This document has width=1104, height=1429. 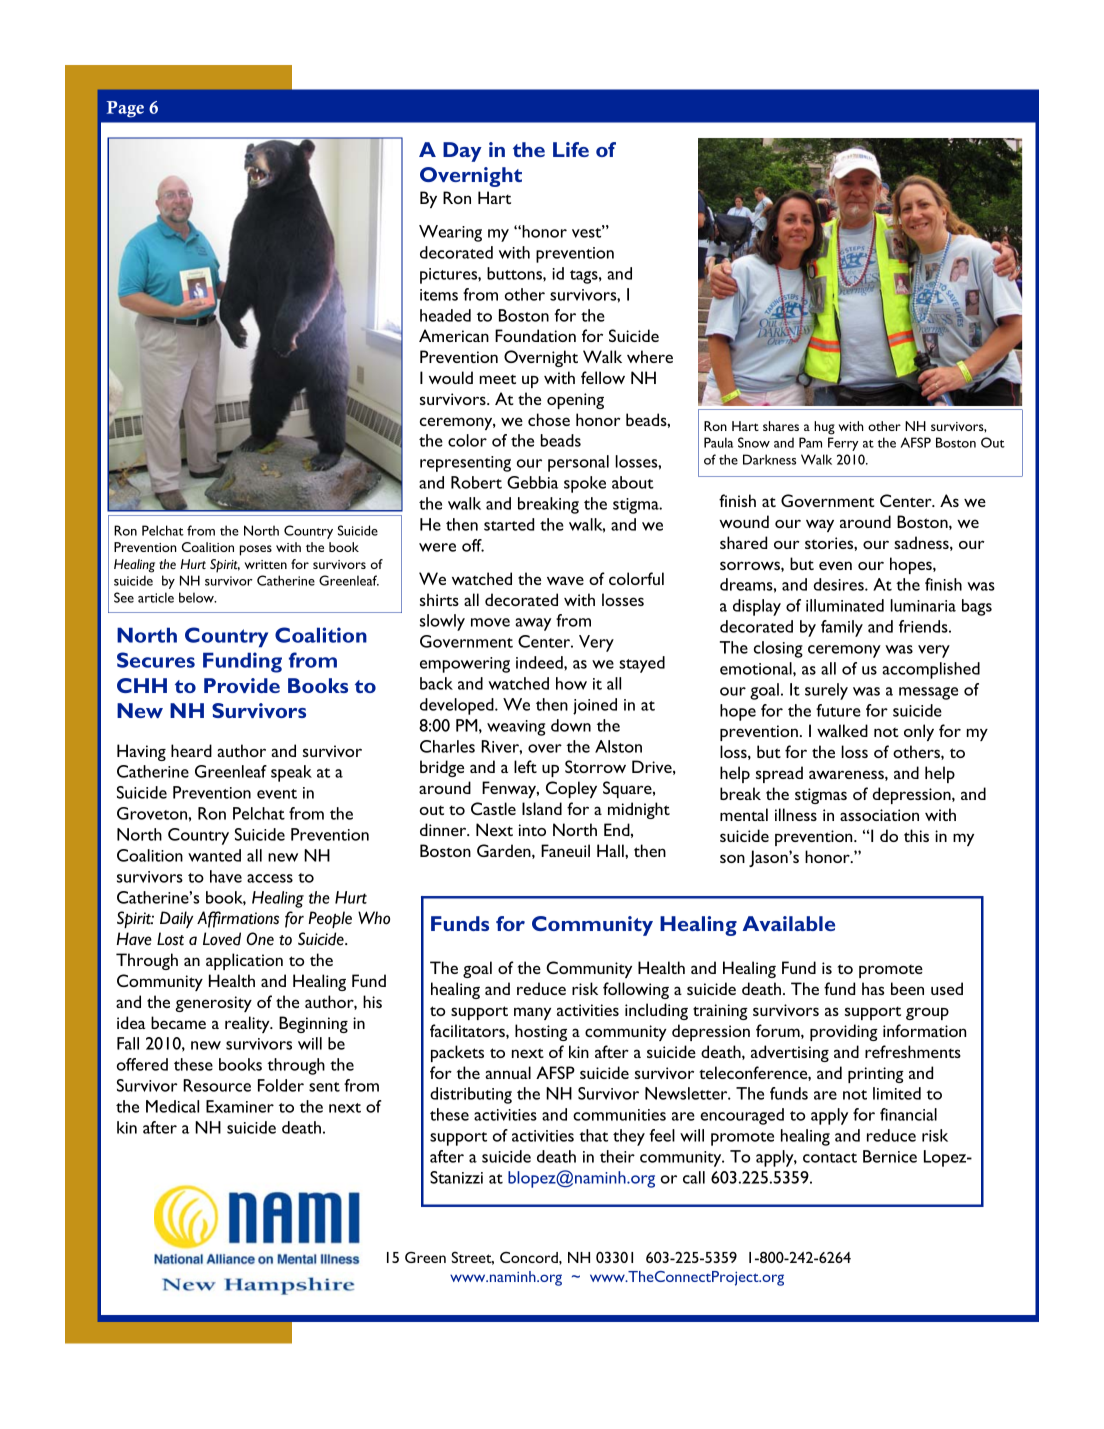 I want to click on Faneuil, so click(x=565, y=850).
